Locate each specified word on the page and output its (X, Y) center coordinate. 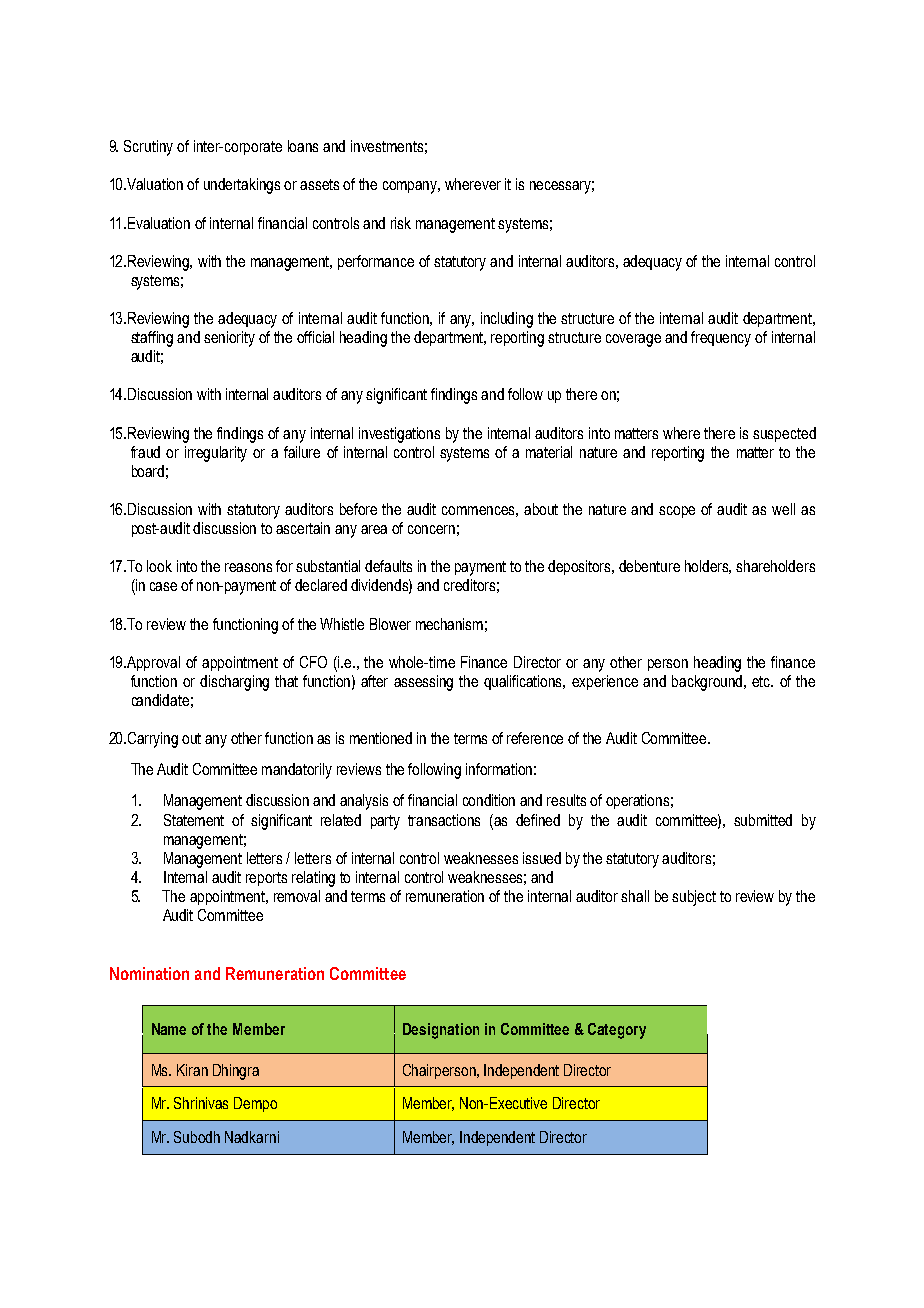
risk (401, 223)
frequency (721, 339)
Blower (390, 624)
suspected (784, 434)
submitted (763, 820)
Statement (194, 820)
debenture (649, 566)
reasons (248, 567)
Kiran (192, 1070)
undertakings (242, 186)
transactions (444, 820)
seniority (229, 339)
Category (617, 1031)
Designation (441, 1031)
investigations (399, 435)
